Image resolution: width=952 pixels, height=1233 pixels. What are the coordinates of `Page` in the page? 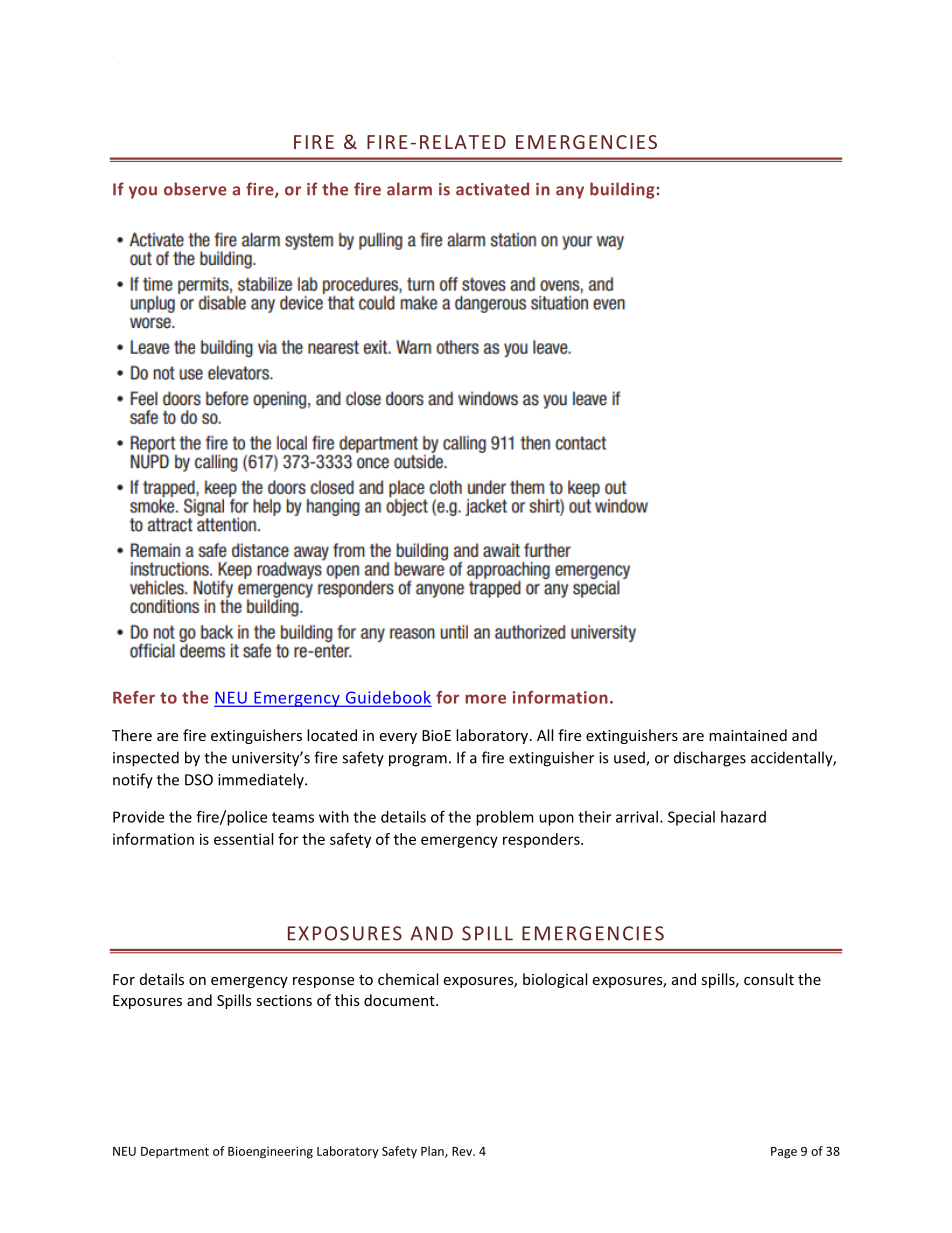 It's located at (784, 1153).
